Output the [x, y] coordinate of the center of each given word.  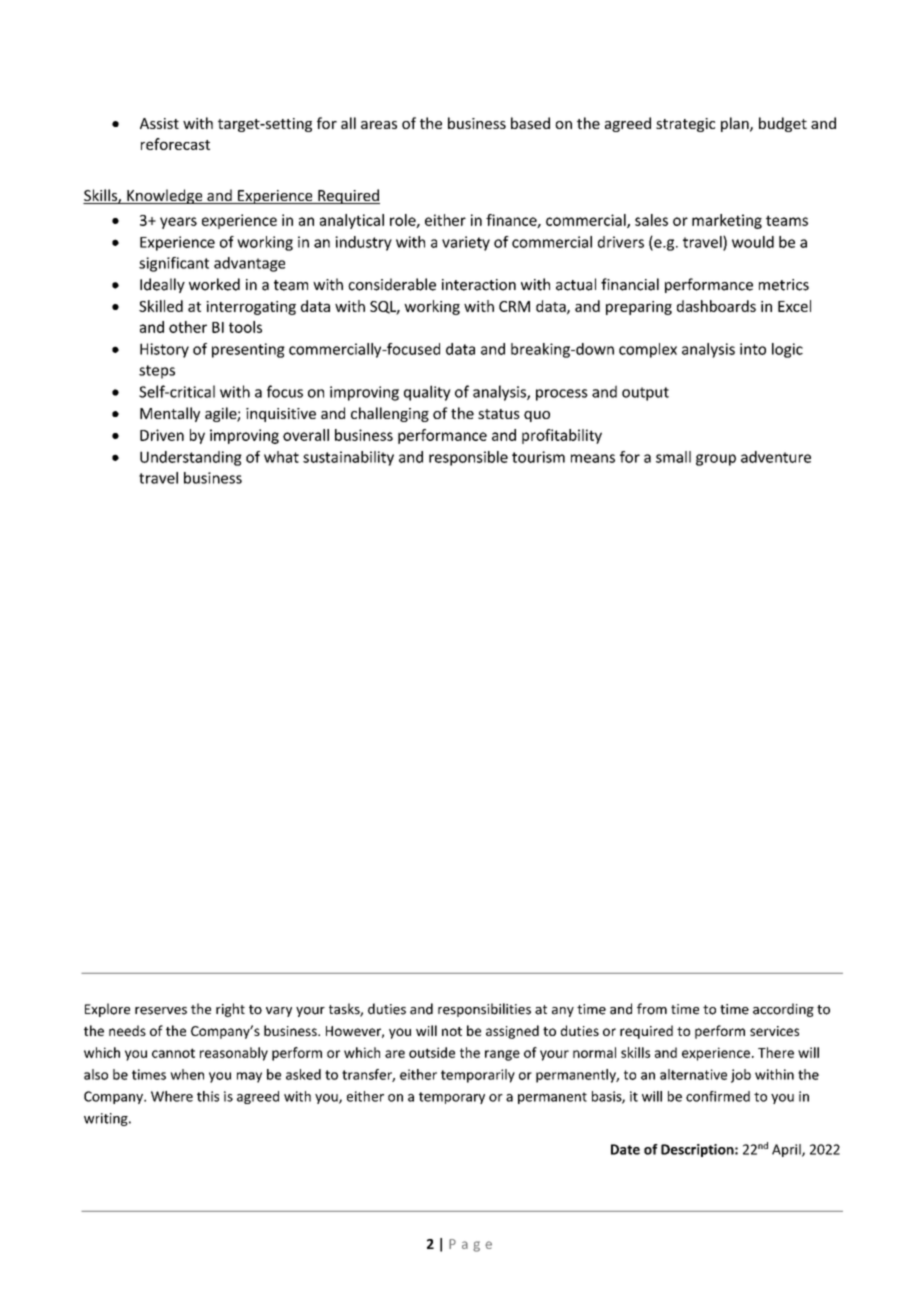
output [645, 394]
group [716, 460]
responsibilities [484, 1010]
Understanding [191, 458]
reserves [161, 1011]
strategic [685, 125]
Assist [159, 123]
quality [427, 393]
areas [379, 125]
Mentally [170, 414]
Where [172, 1096]
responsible [468, 458]
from [652, 1009]
